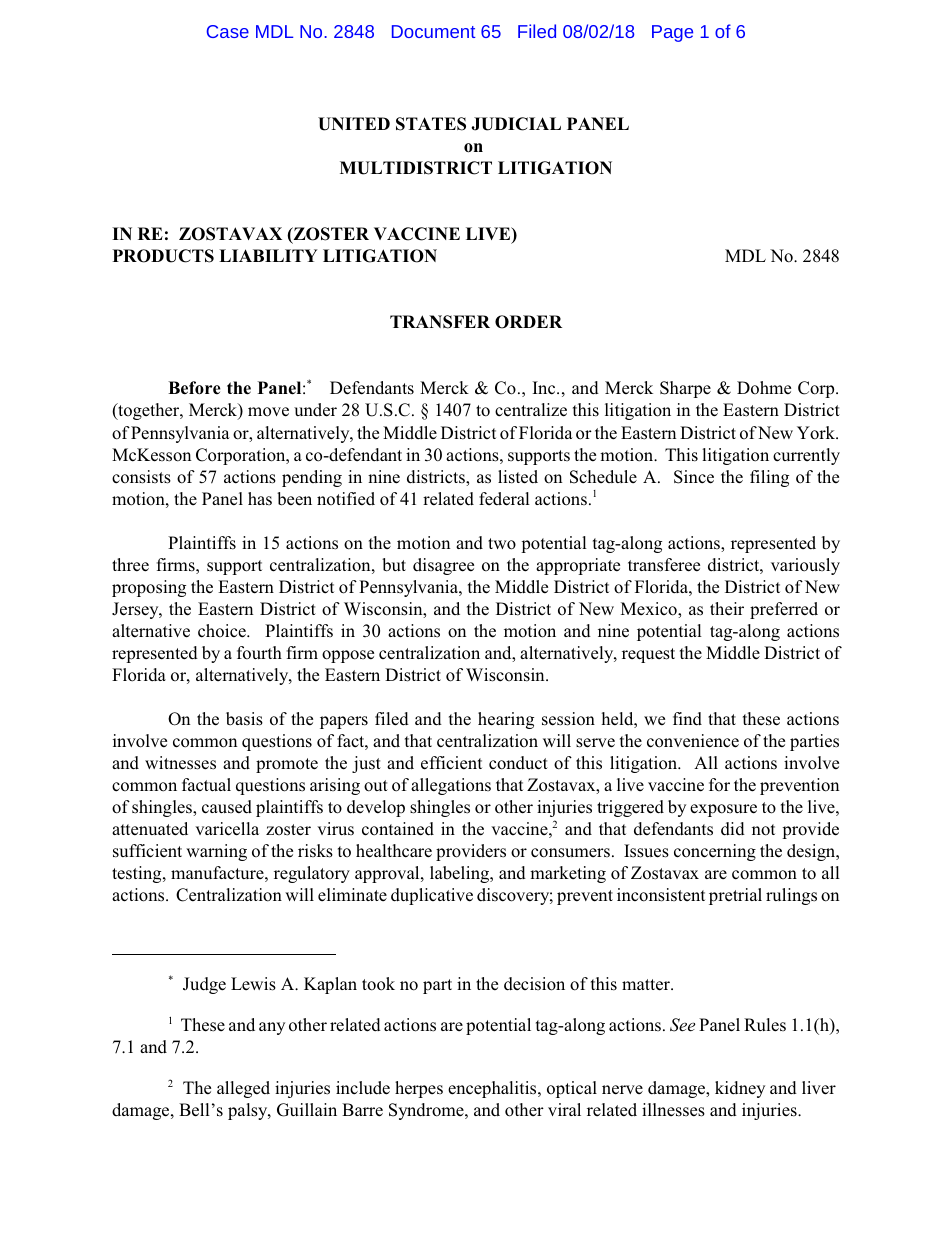 This screenshot has height=1233, width=952. Describe the element at coordinates (443, 566) in the screenshot. I see `disagree` at that location.
